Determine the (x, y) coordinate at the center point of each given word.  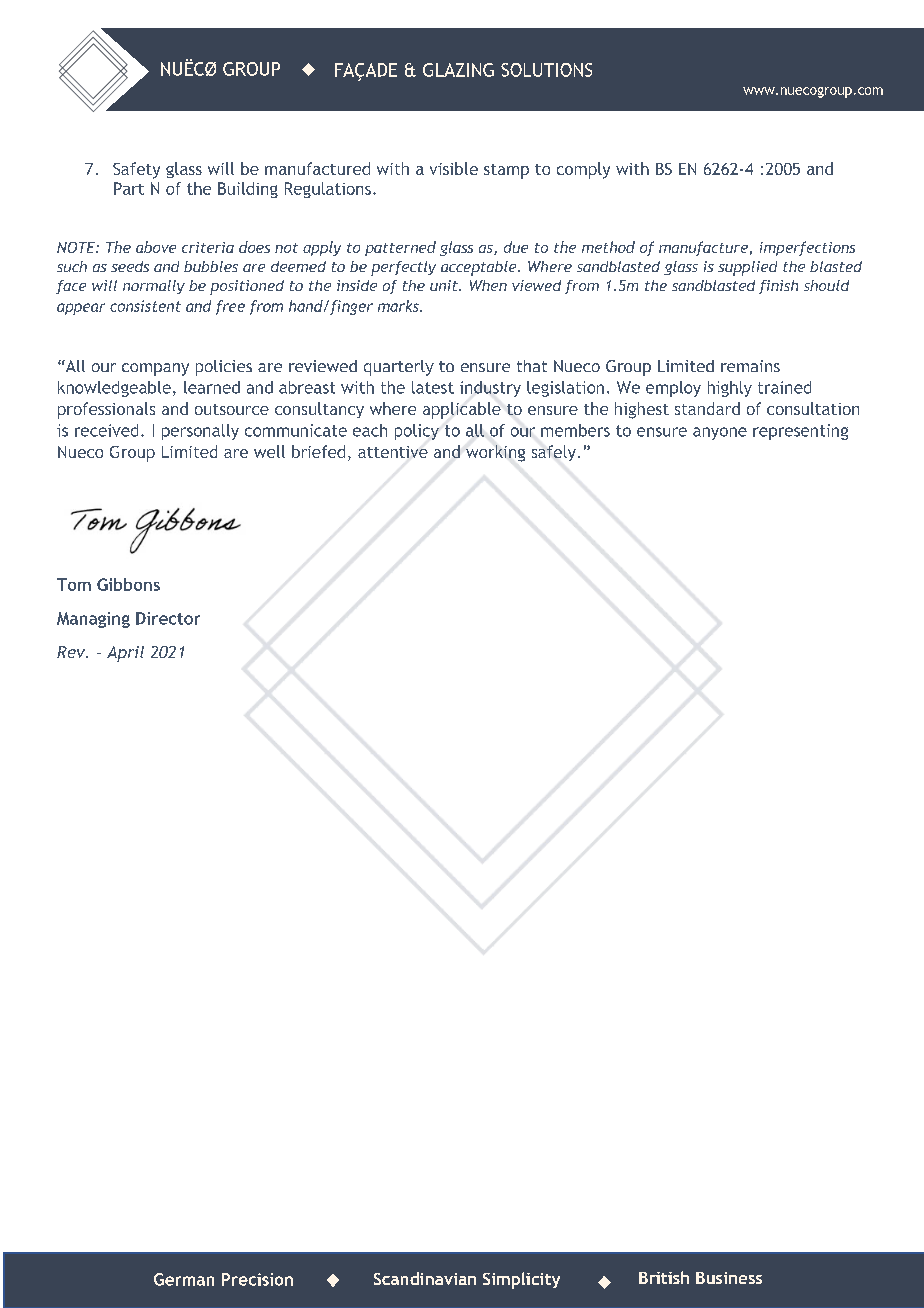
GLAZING (458, 70)
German (184, 1279)
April (125, 654)
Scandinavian (425, 1278)
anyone (720, 433)
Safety (136, 170)
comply (583, 170)
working (495, 453)
